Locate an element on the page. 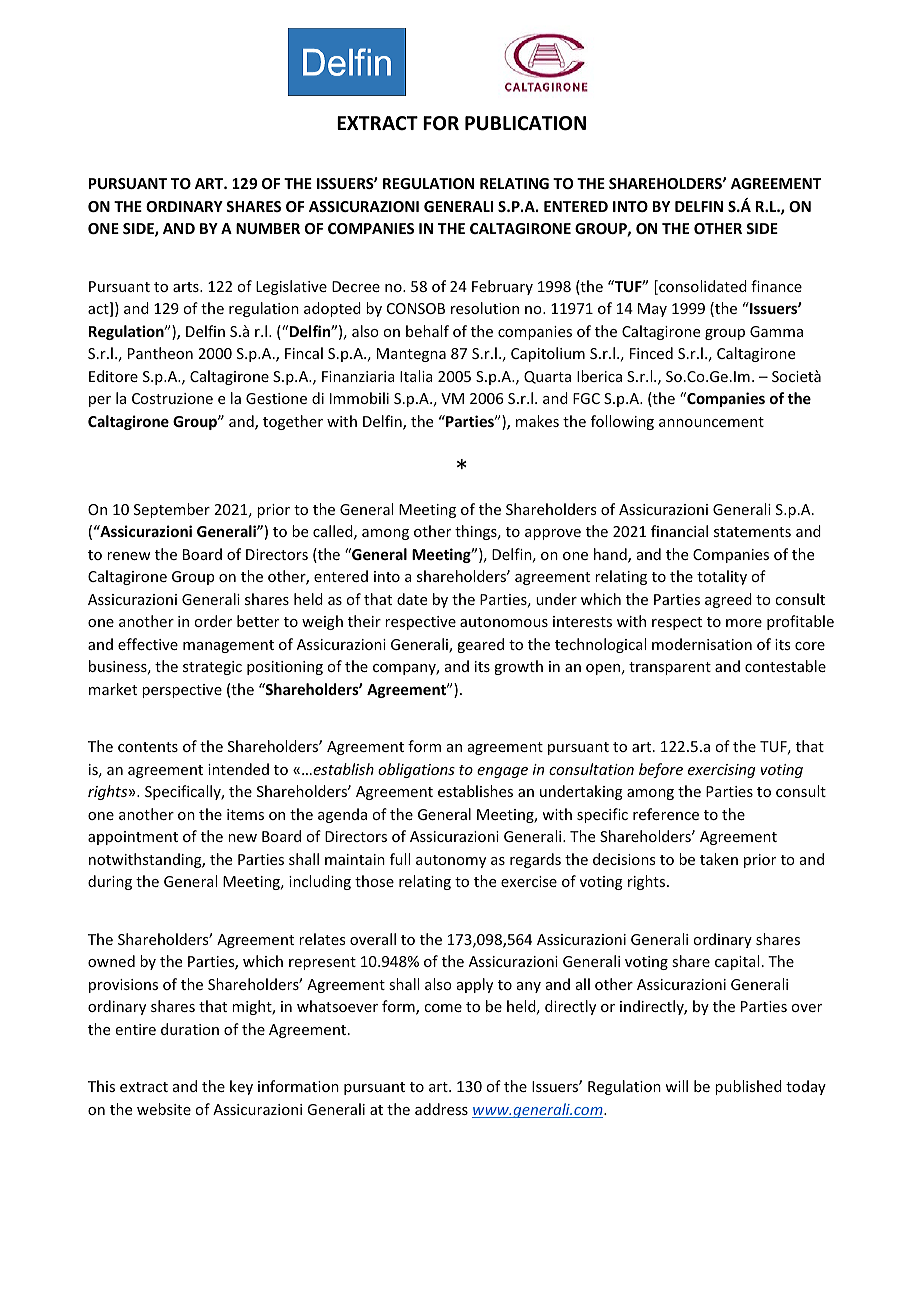  published is located at coordinates (748, 1087).
